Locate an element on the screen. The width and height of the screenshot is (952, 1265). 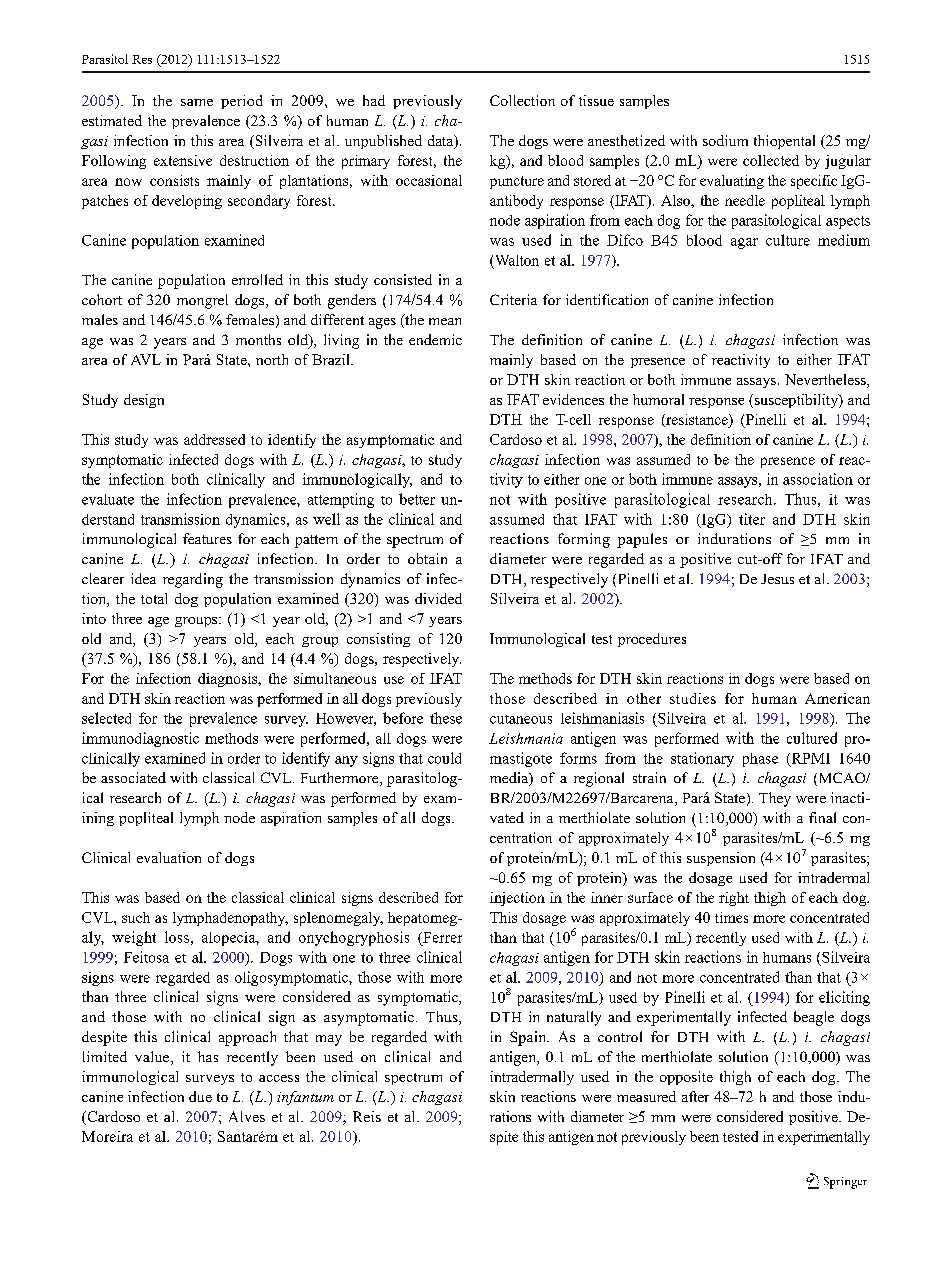
Jesus is located at coordinates (777, 579).
